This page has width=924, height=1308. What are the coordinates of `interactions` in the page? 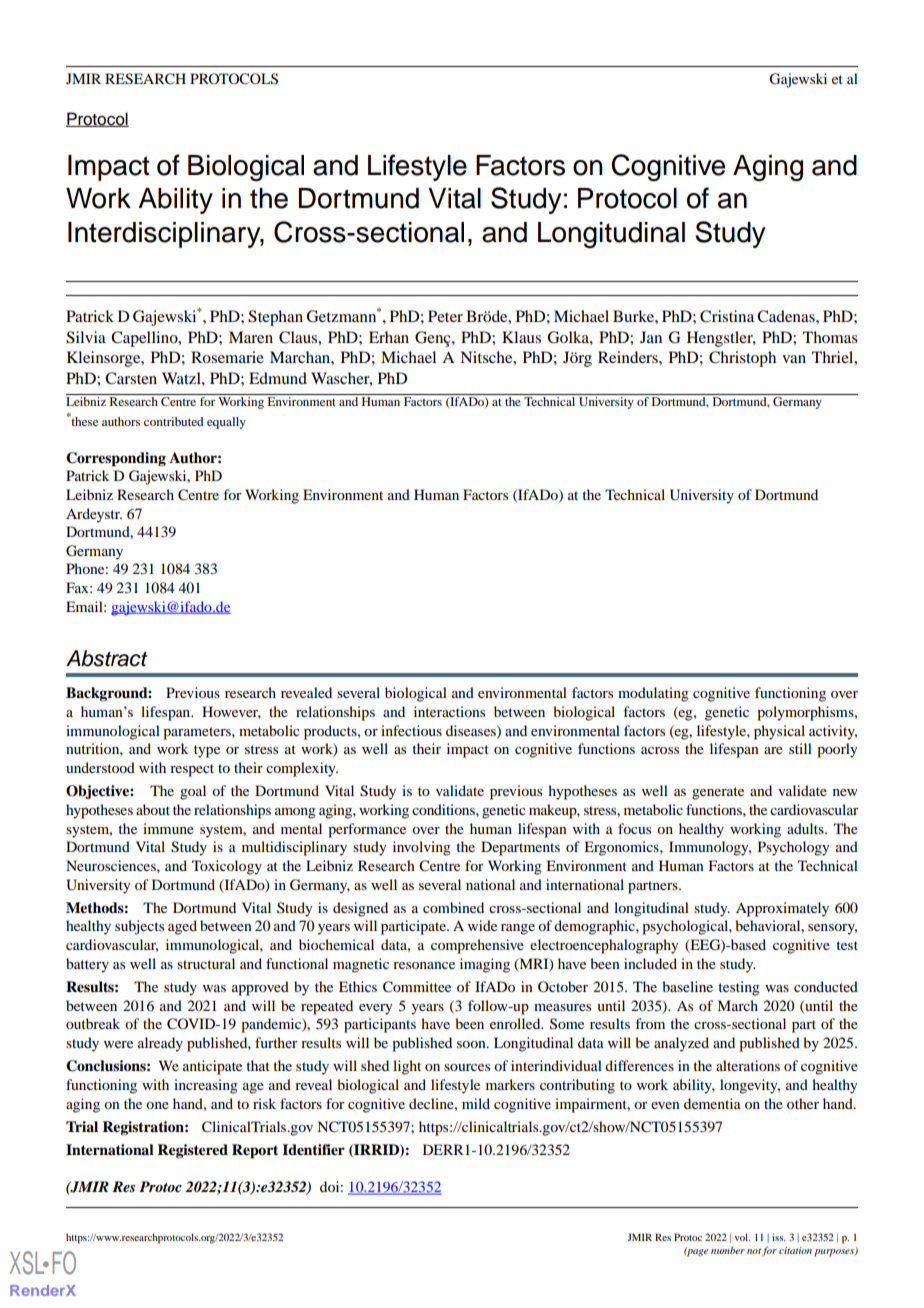 It's located at (449, 711).
